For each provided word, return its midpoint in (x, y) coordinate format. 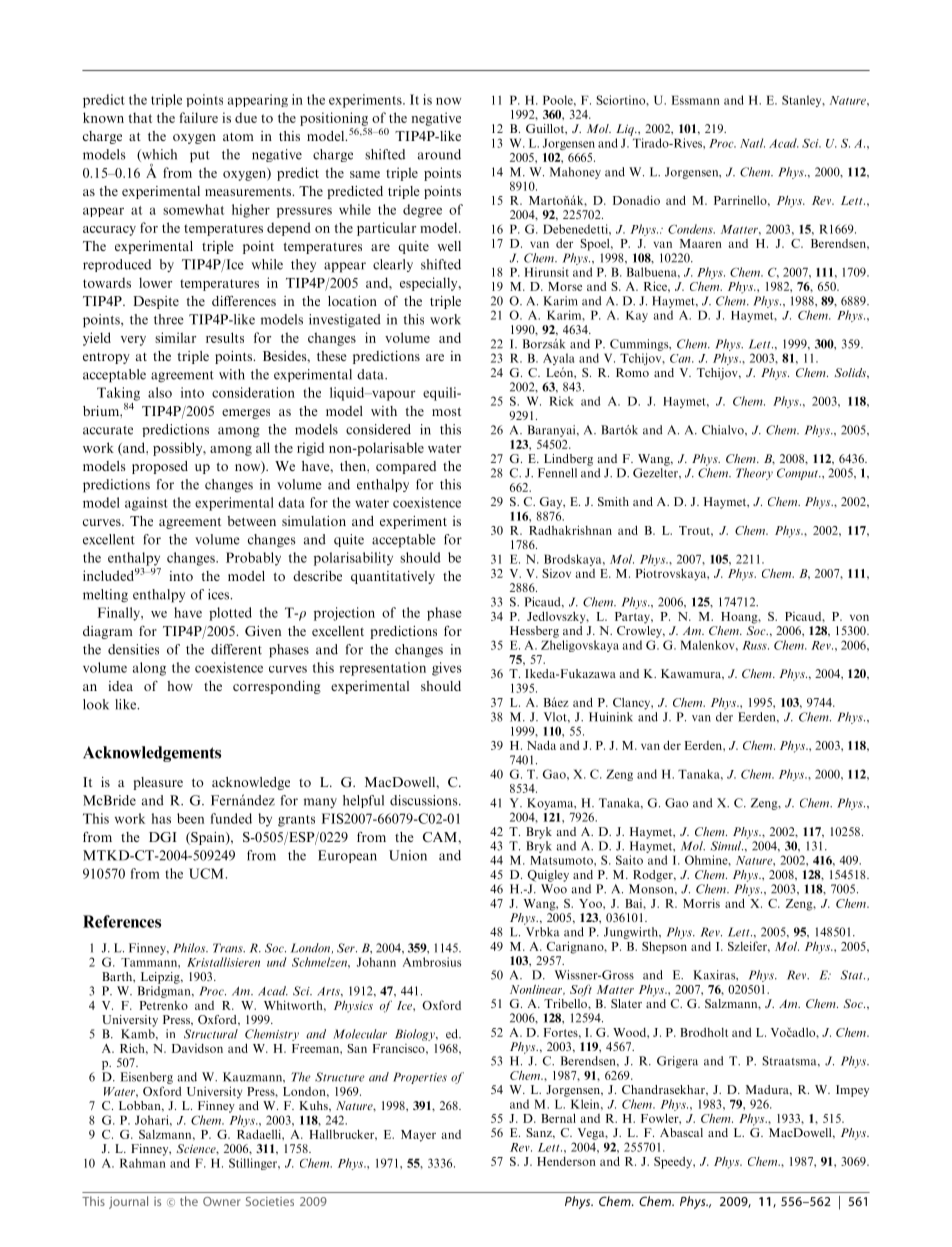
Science (197, 1149)
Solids (851, 373)
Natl (752, 143)
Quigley (548, 876)
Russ (755, 645)
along (149, 669)
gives (447, 669)
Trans (229, 948)
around (439, 154)
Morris (701, 903)
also (160, 392)
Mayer (418, 1136)
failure (199, 117)
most (446, 411)
